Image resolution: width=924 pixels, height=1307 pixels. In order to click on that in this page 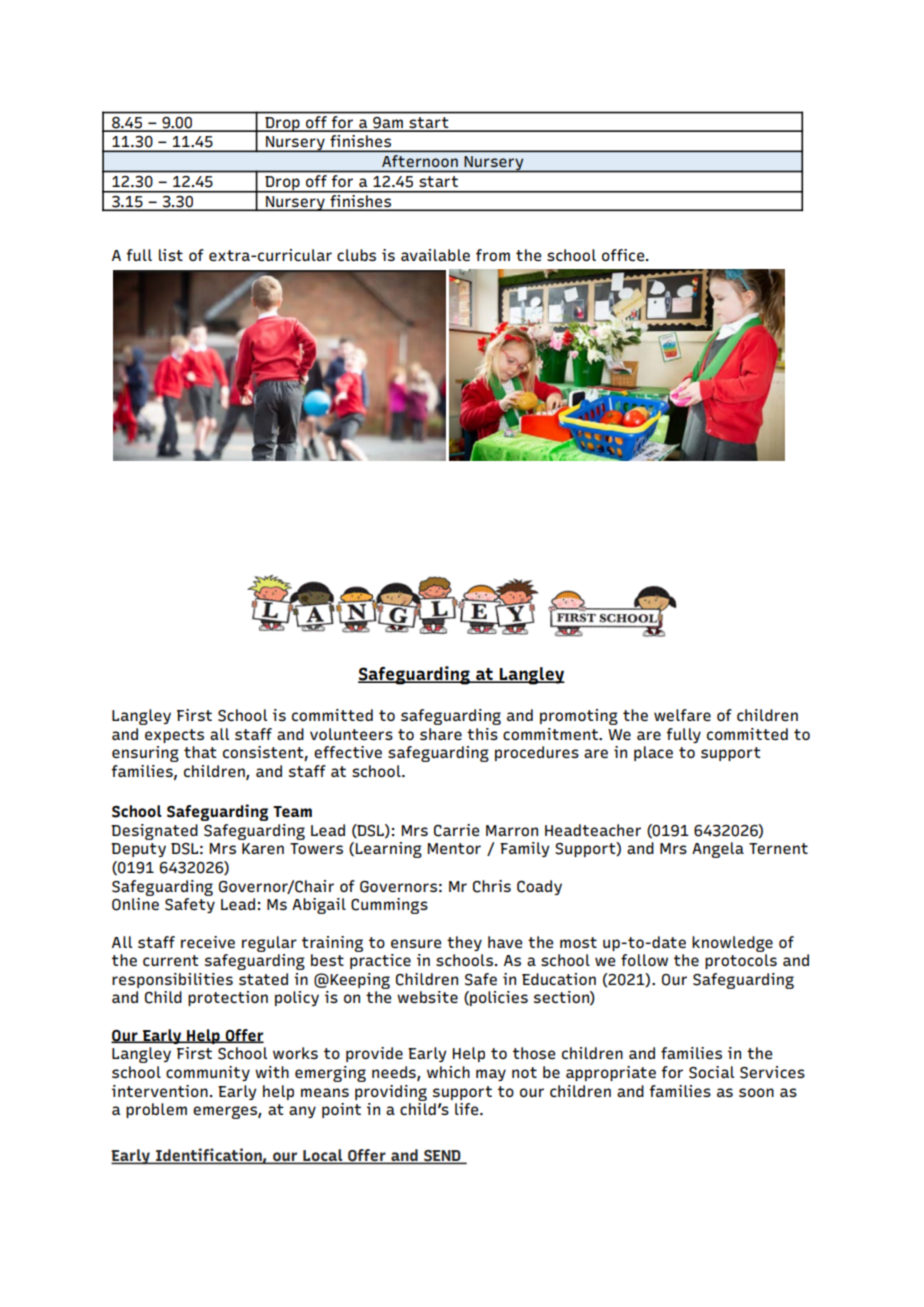, I will do `click(200, 752)`.
